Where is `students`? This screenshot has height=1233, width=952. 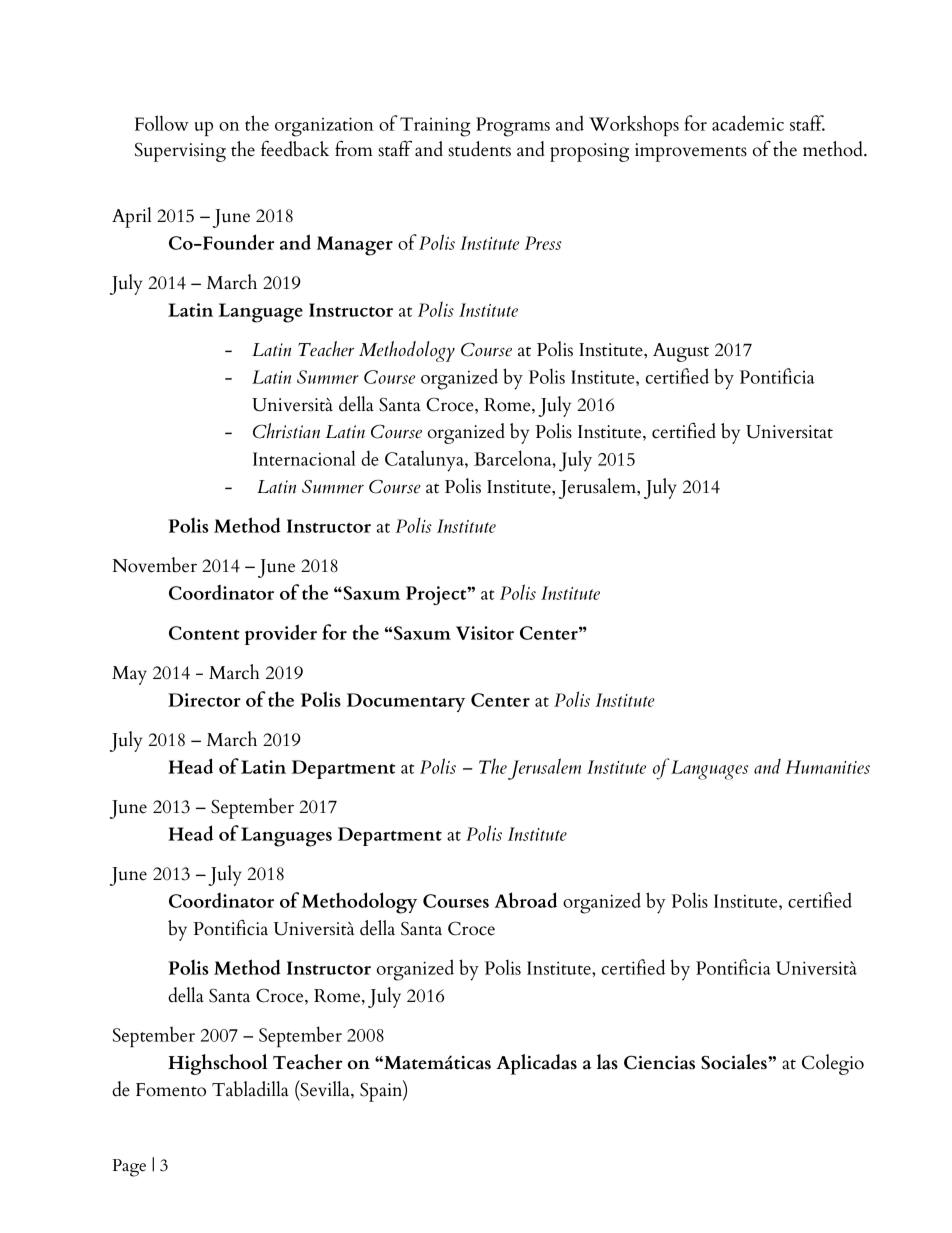 students is located at coordinates (479, 149).
